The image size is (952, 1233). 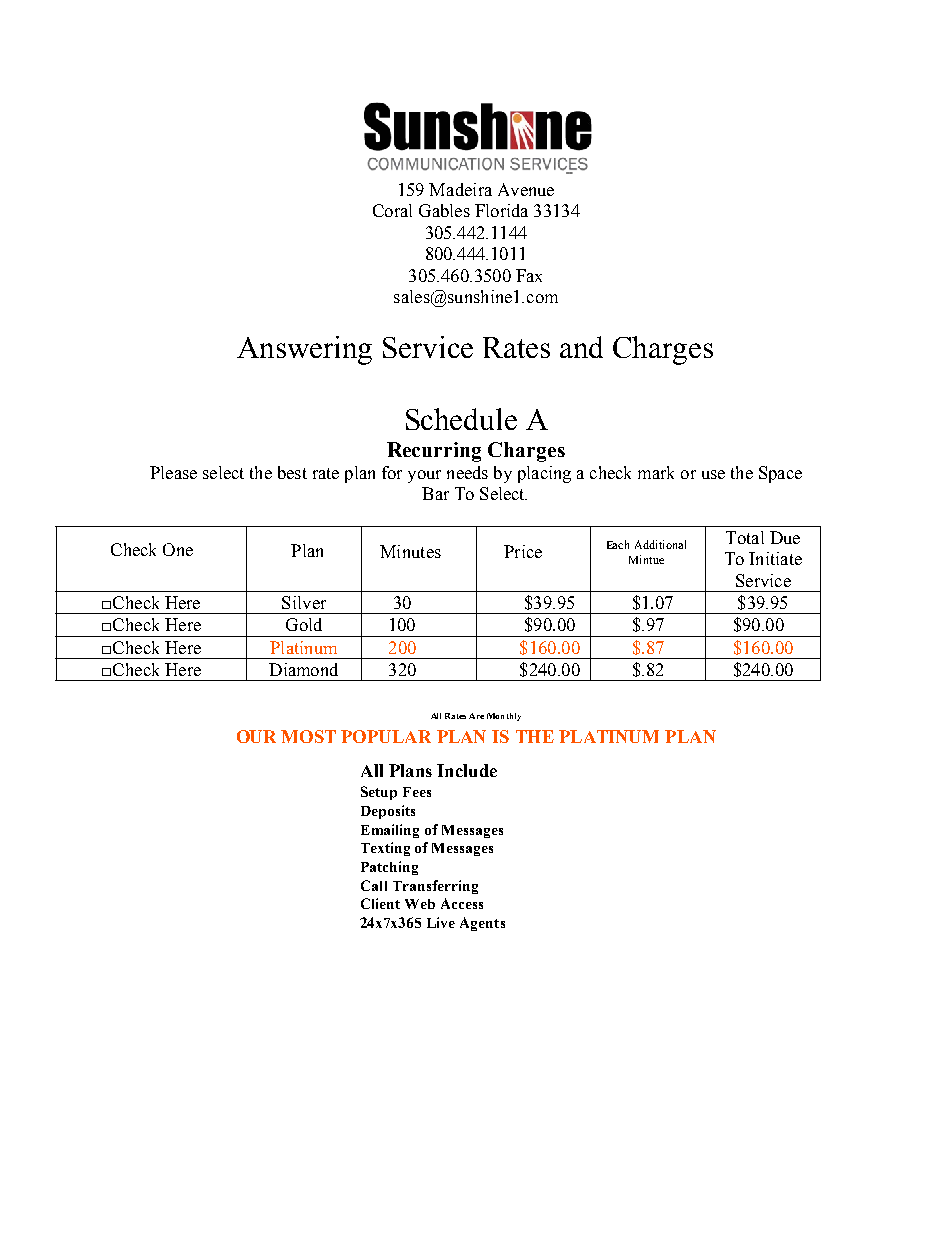 I want to click on Answering, so click(x=304, y=350).
